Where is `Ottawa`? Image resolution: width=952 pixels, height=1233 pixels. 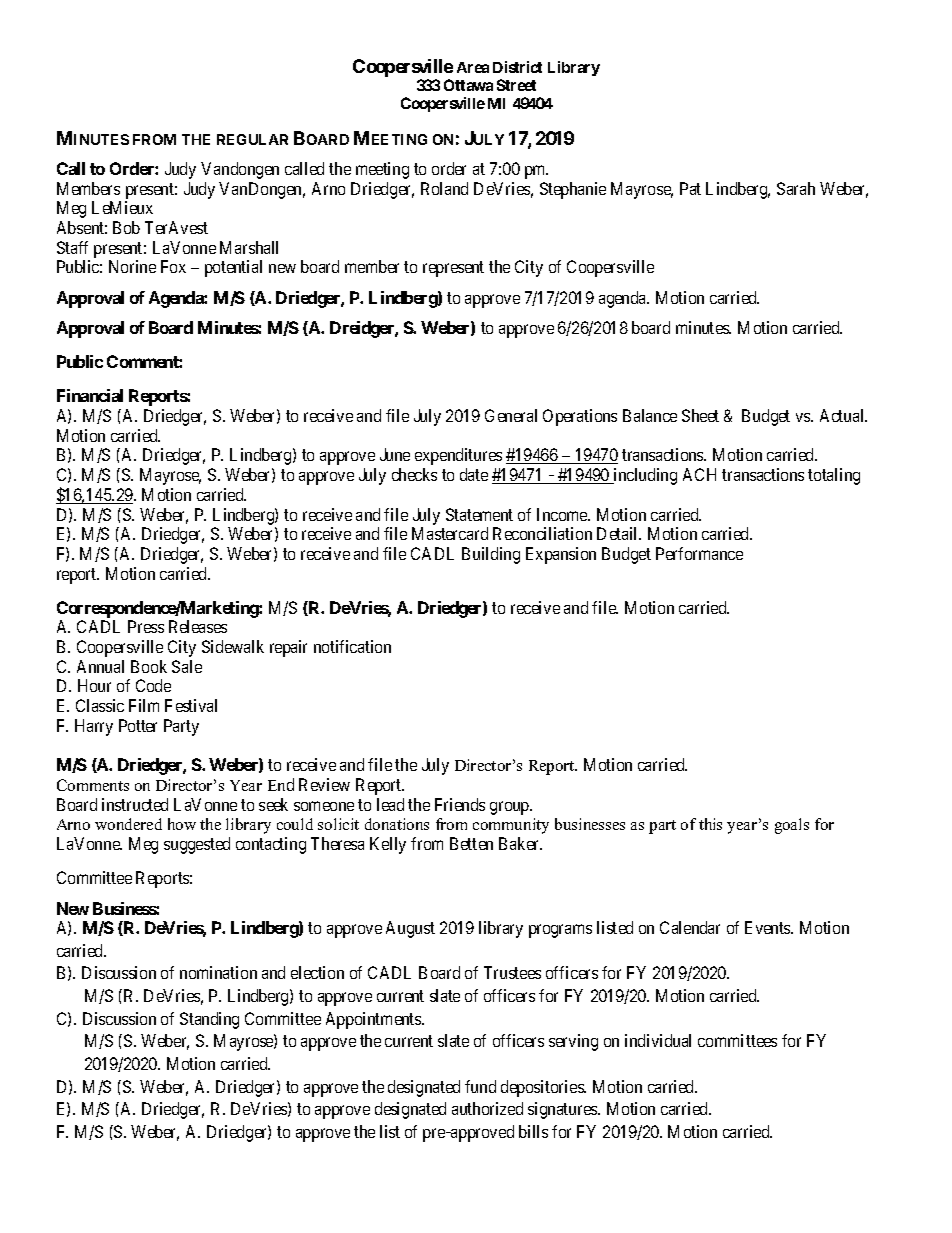
Ottawa is located at coordinates (468, 85).
